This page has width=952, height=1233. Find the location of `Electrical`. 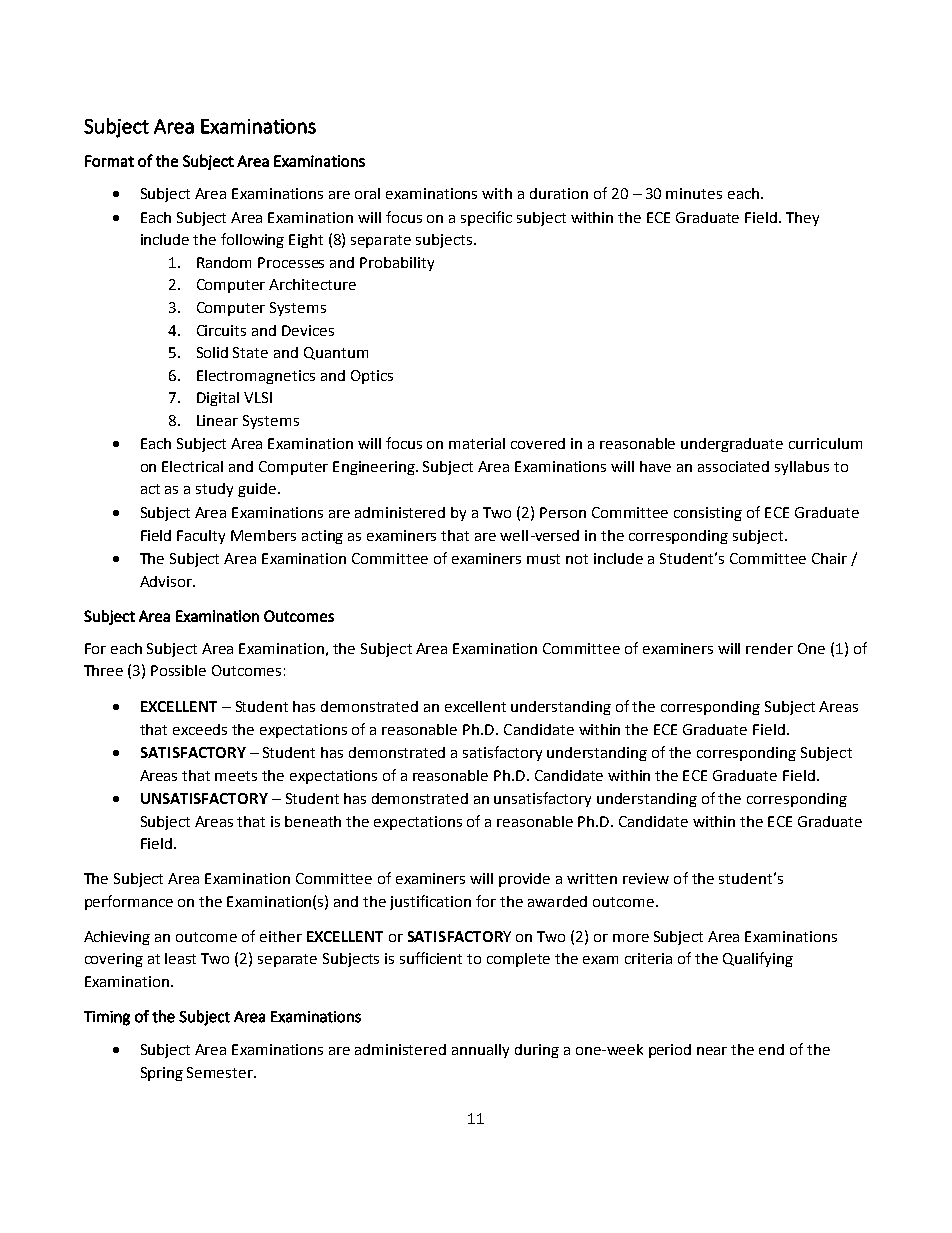

Electrical is located at coordinates (192, 466).
